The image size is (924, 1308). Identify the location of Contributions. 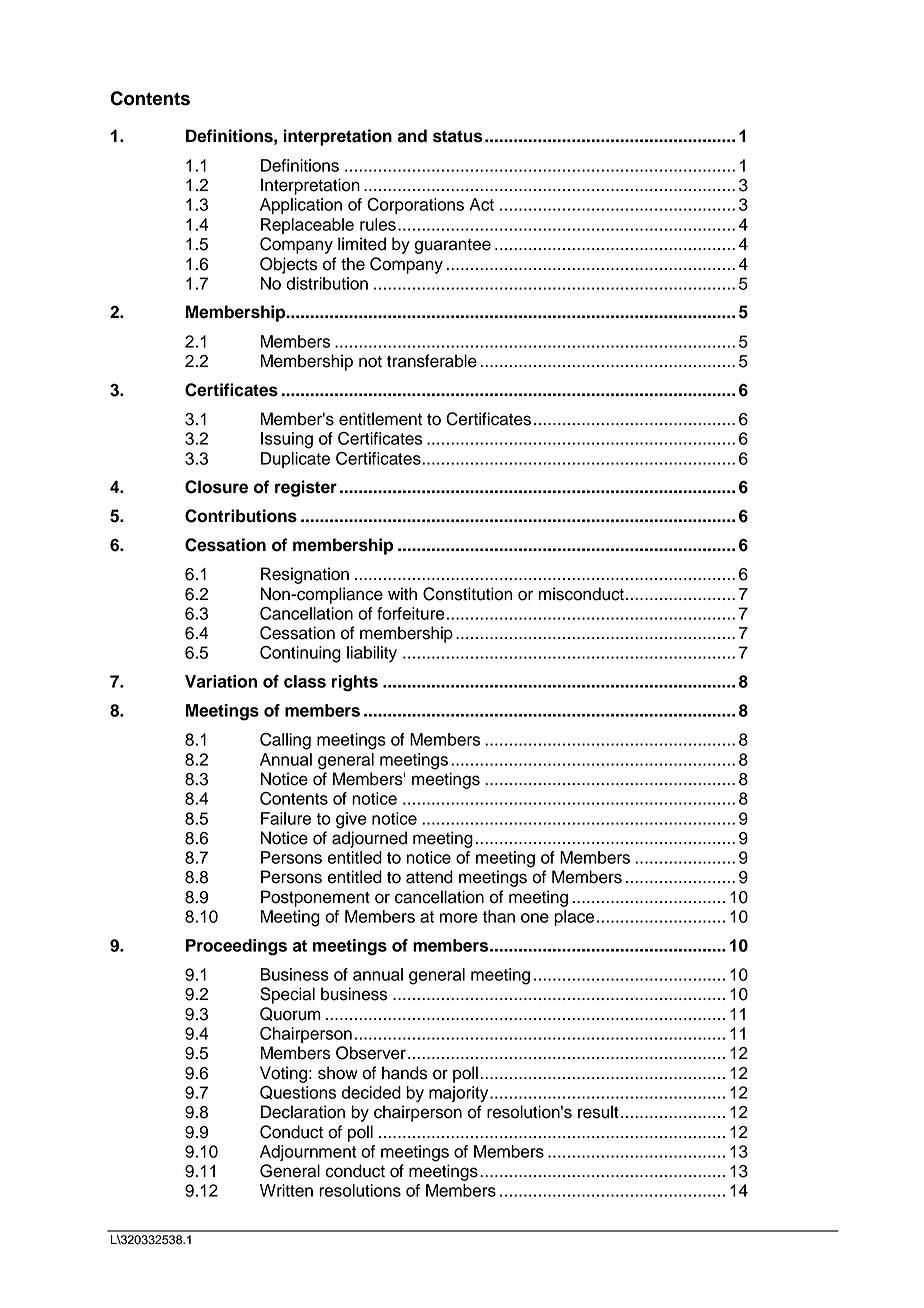
(241, 516).
